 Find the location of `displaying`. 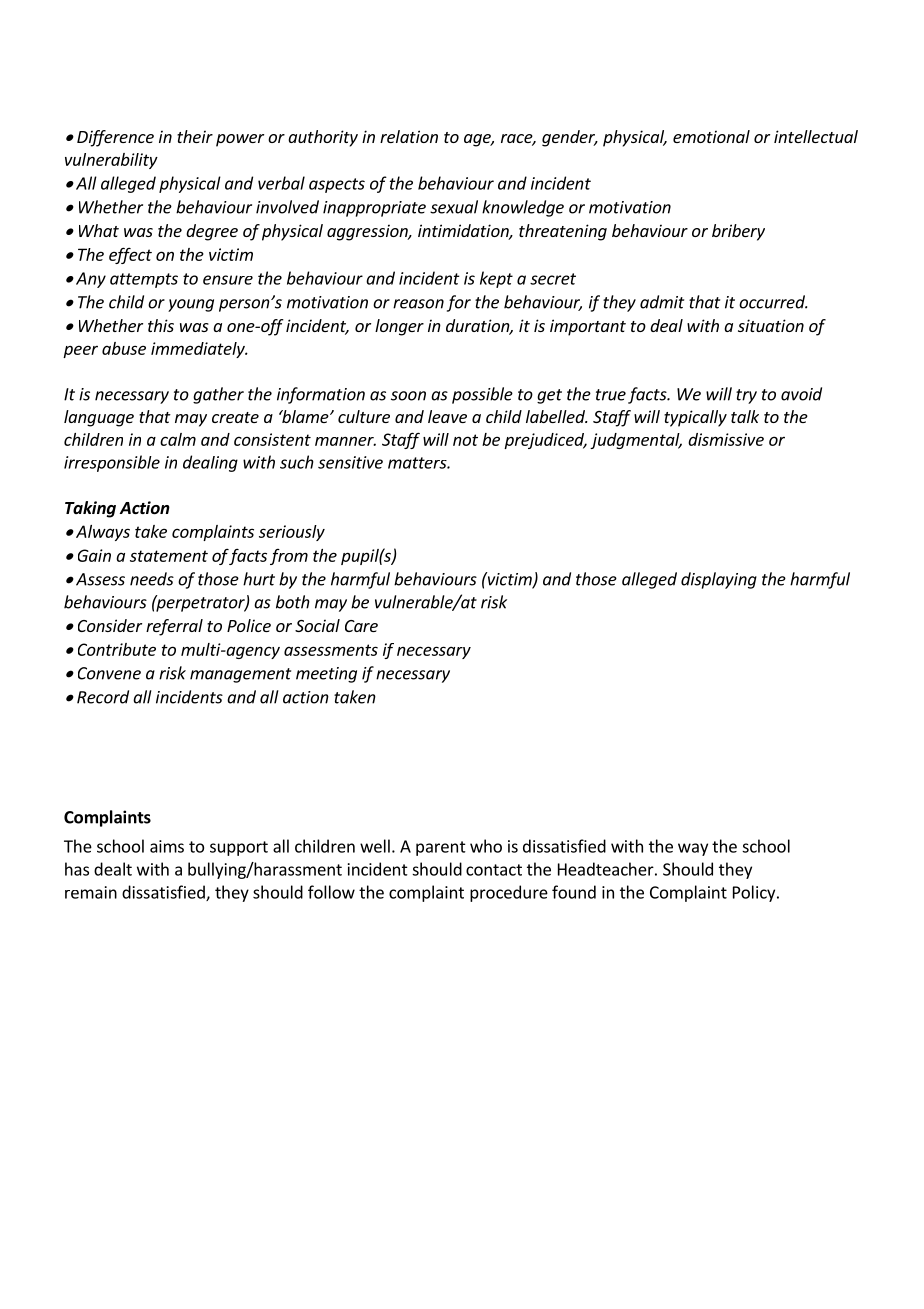

displaying is located at coordinates (719, 580).
